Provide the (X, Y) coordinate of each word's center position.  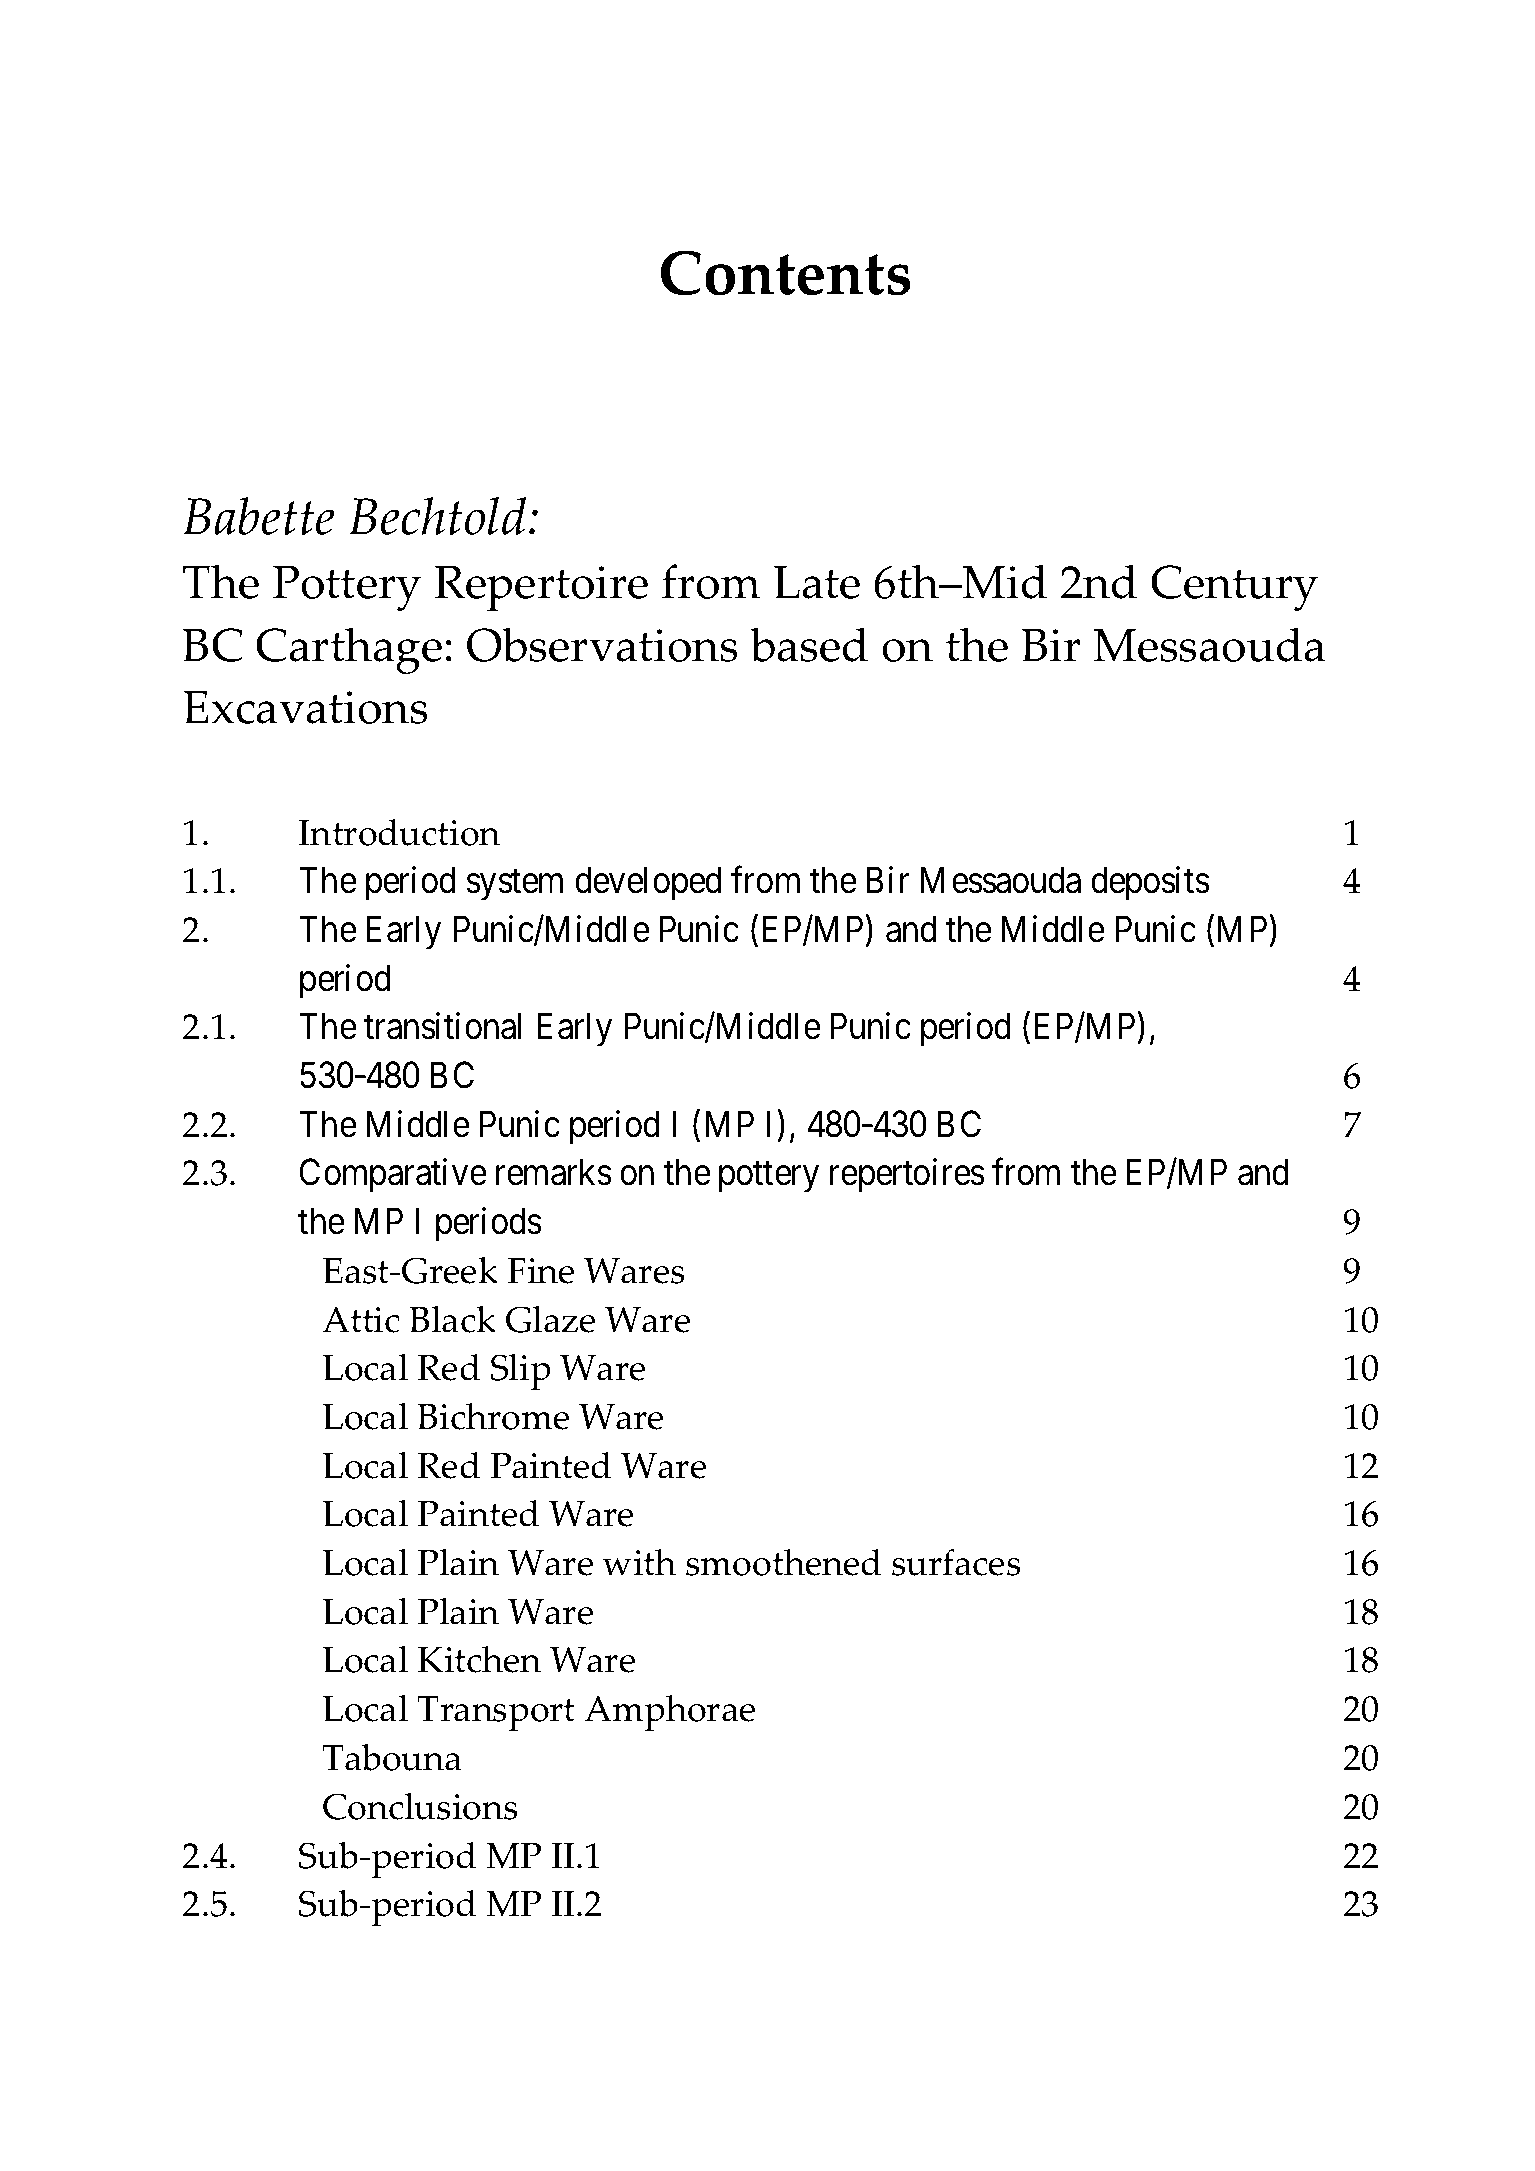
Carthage (349, 650)
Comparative (393, 1176)
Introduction (399, 832)
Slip (521, 1372)
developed (648, 884)
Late (817, 582)
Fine (541, 1271)
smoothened (783, 1562)
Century (1234, 588)
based (809, 644)
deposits (1150, 884)
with (639, 1562)
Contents (786, 273)
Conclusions (420, 1806)
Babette (259, 516)
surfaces (956, 1562)
